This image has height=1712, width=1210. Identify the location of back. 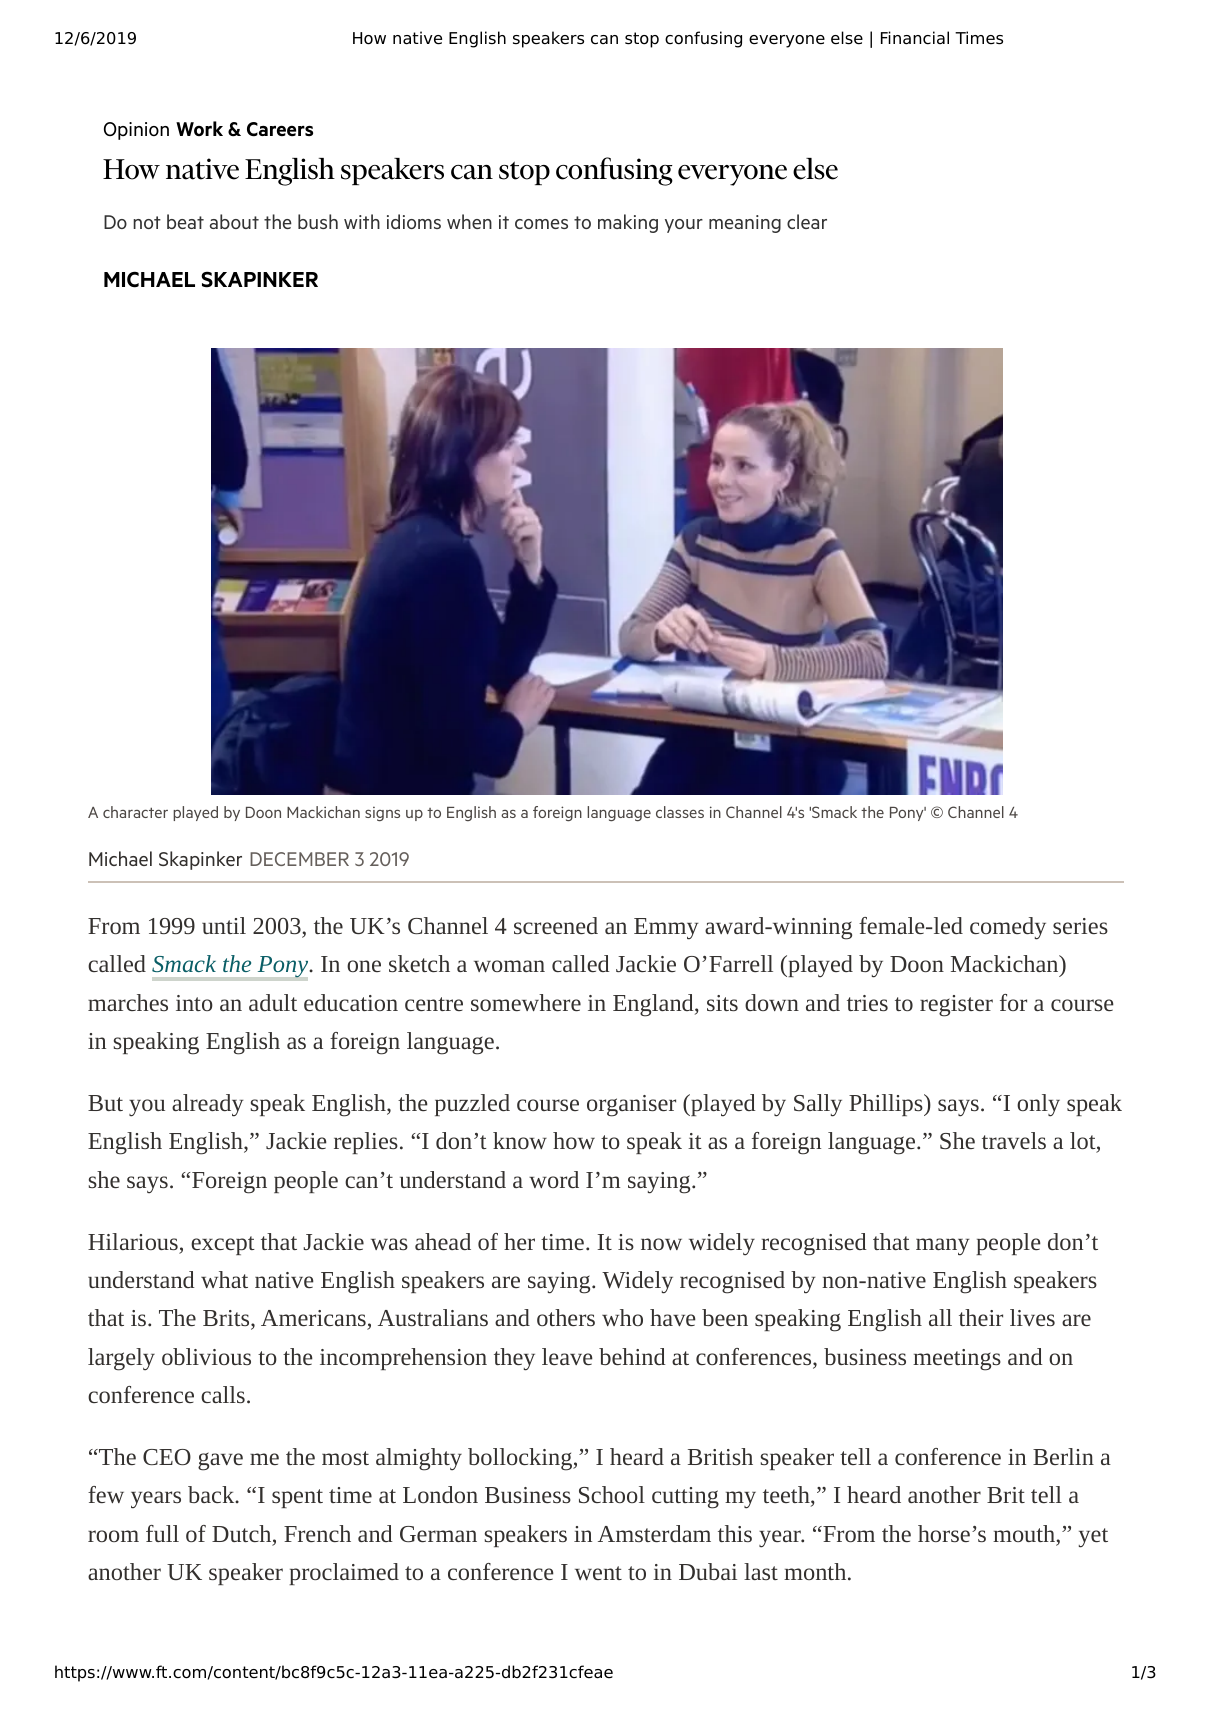
(212, 1494).
